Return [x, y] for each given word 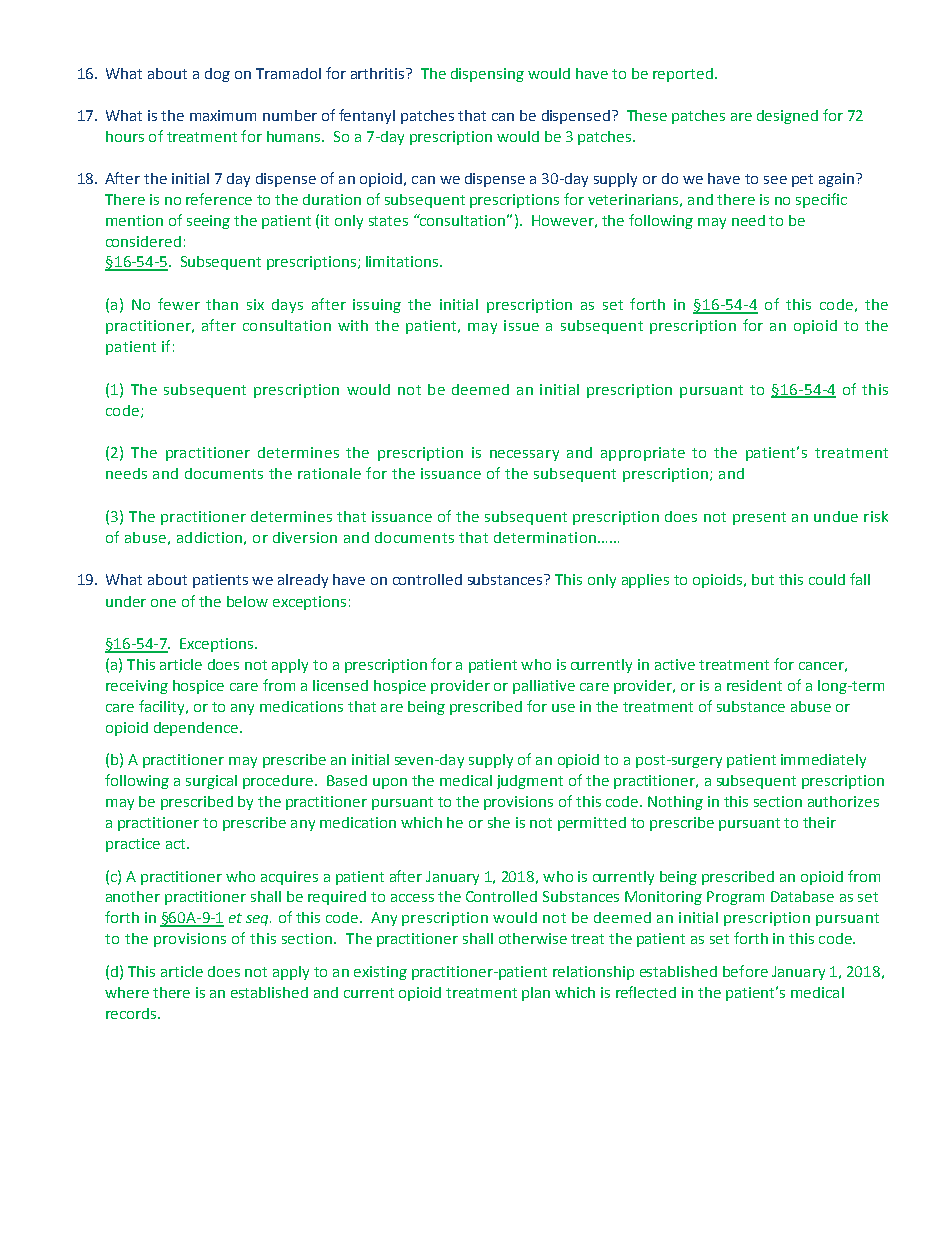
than [222, 304]
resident [754, 685]
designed [787, 117]
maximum [223, 115]
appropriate [643, 454]
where [127, 992]
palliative [544, 687]
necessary [524, 455]
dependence [197, 729]
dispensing [487, 75]
